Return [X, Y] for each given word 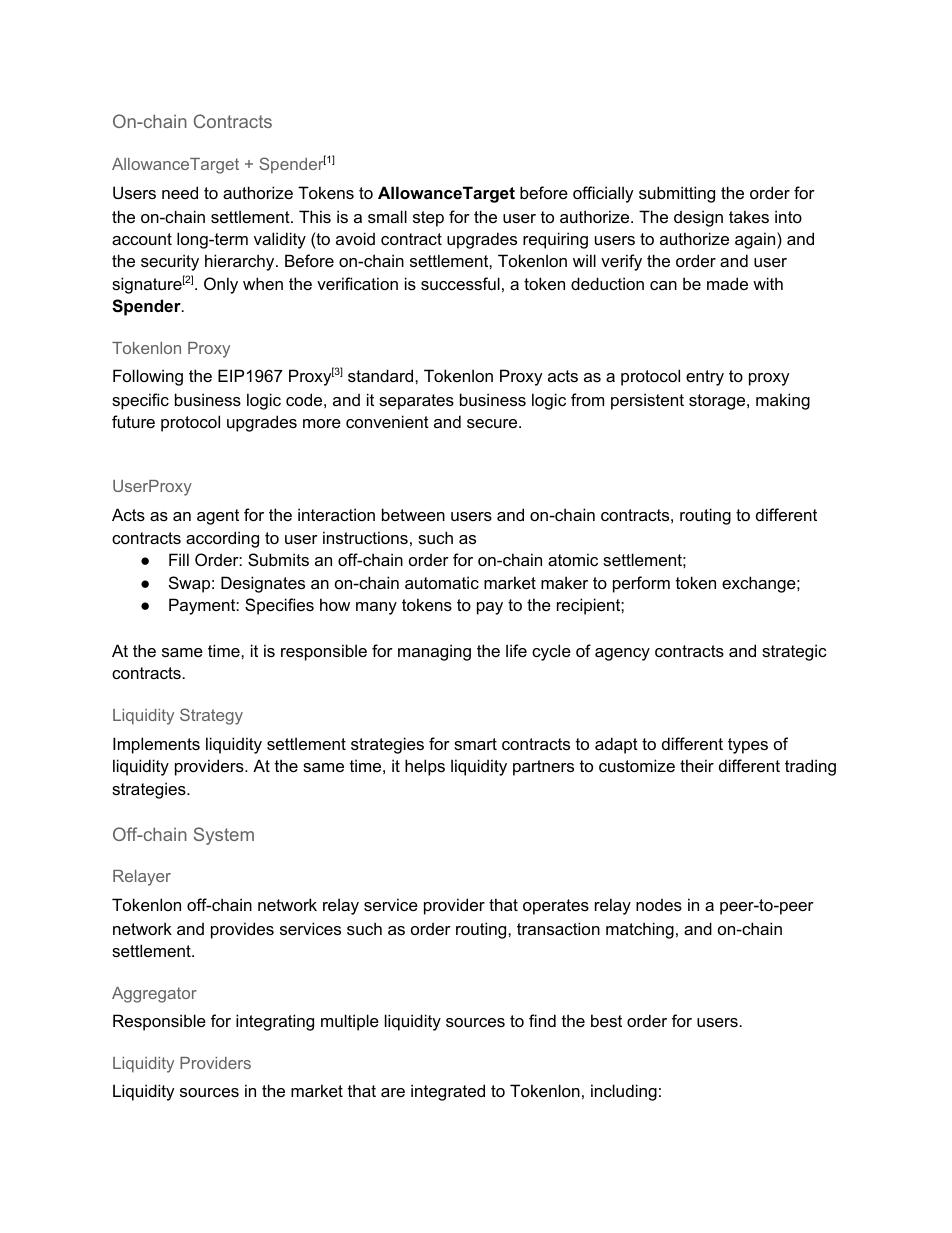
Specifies [279, 606]
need [180, 192]
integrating [275, 1022]
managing [434, 652]
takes [749, 216]
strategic [794, 652]
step [428, 219]
